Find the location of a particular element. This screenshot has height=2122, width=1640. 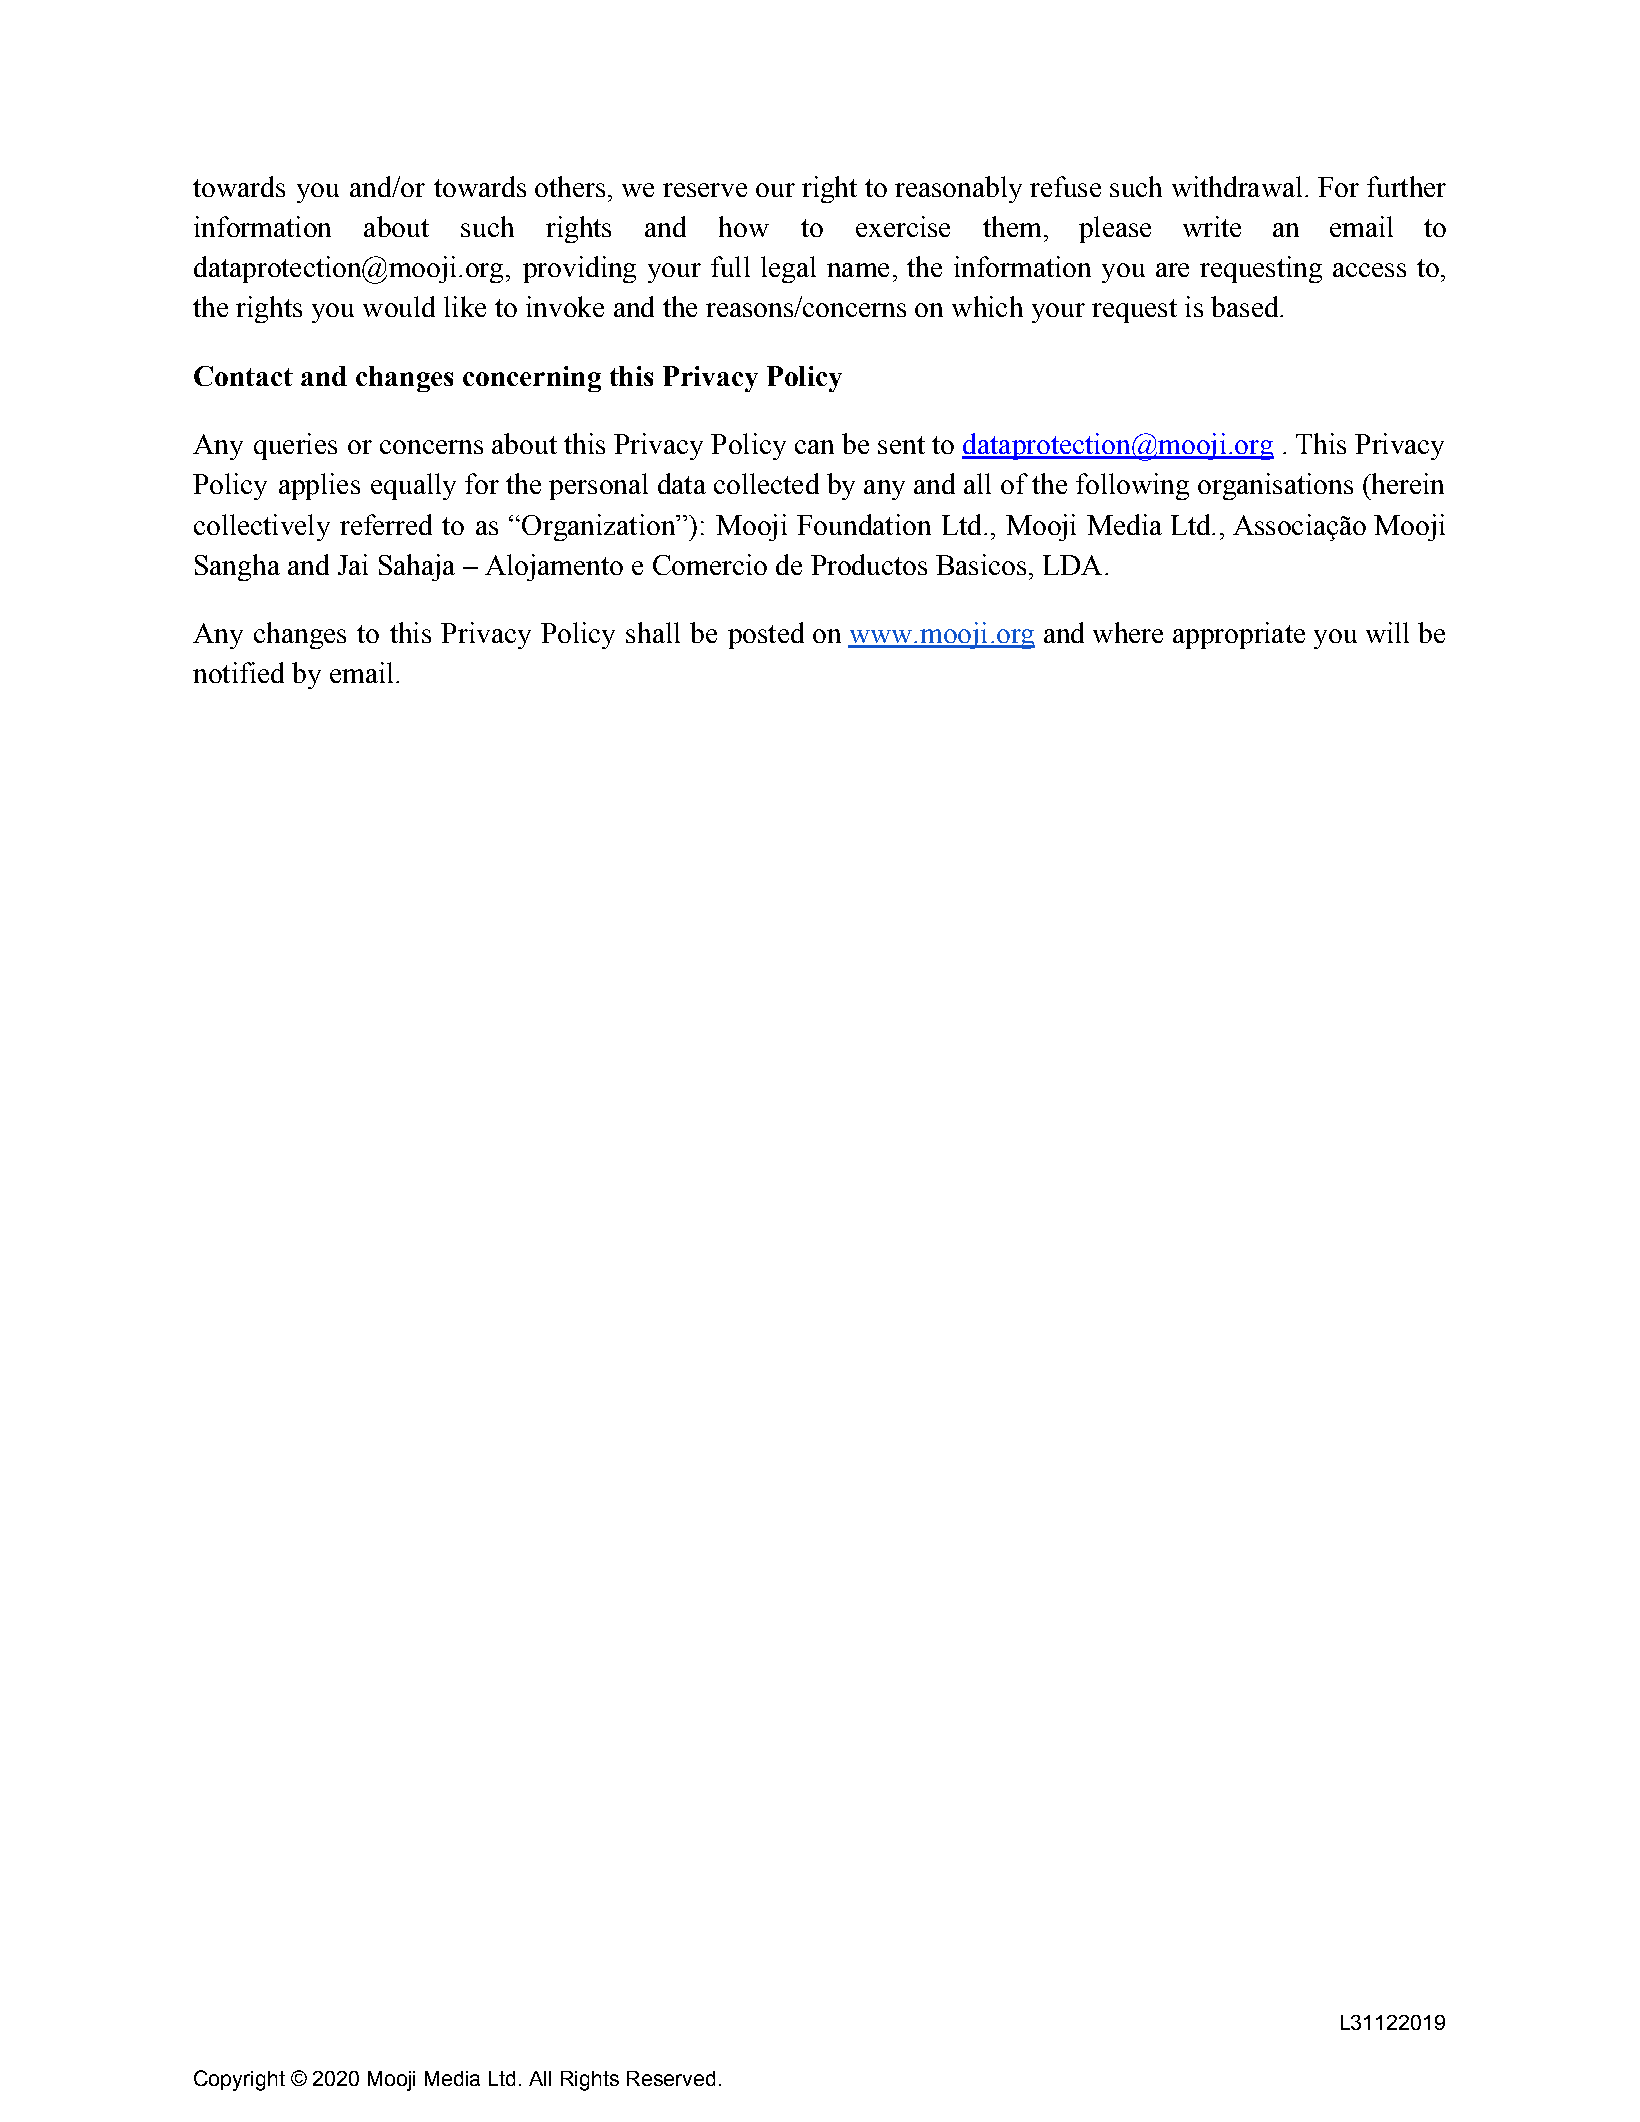

organisations is located at coordinates (1275, 486).
